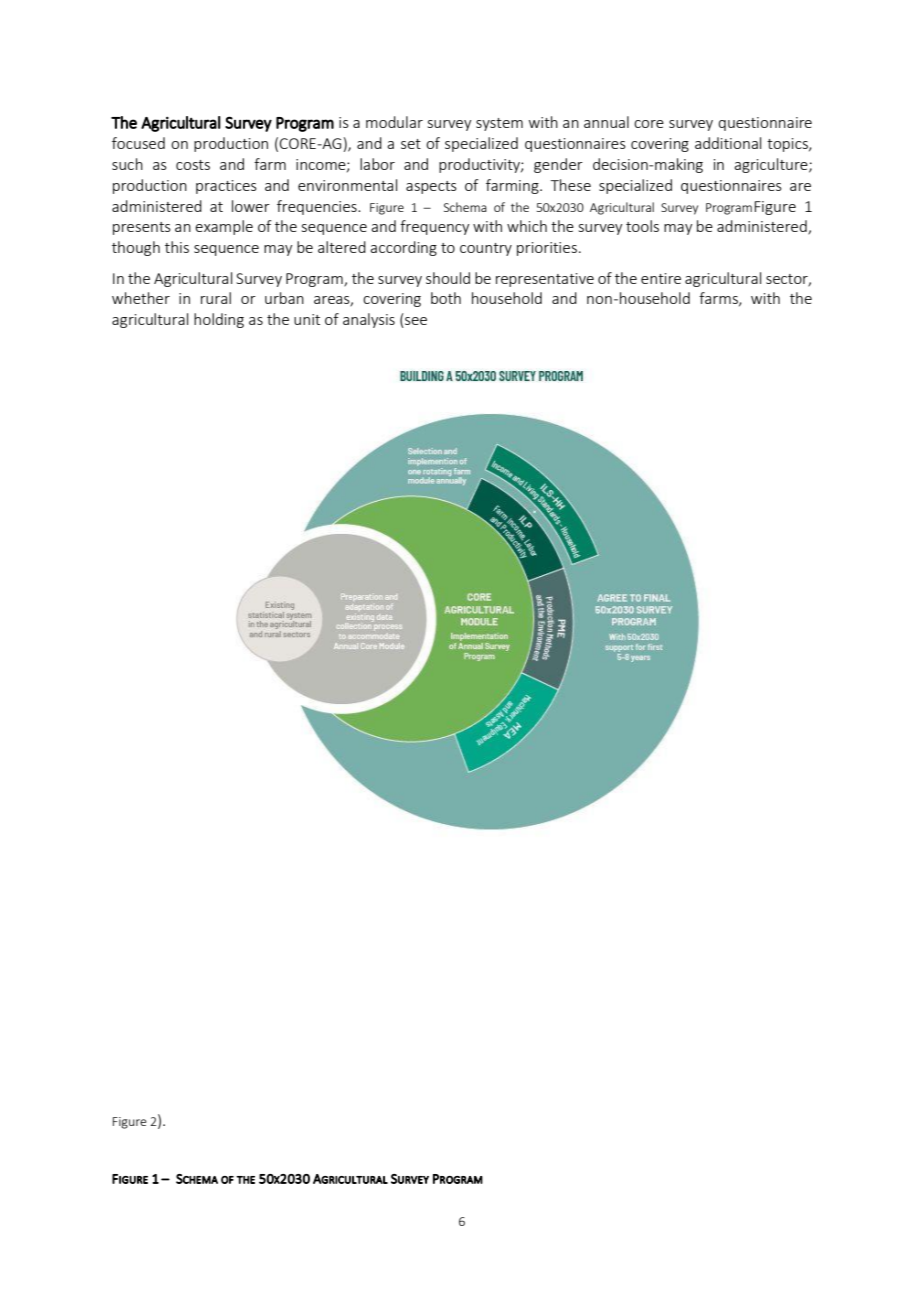  Describe the element at coordinates (138, 143) in the screenshot. I see `focused` at that location.
